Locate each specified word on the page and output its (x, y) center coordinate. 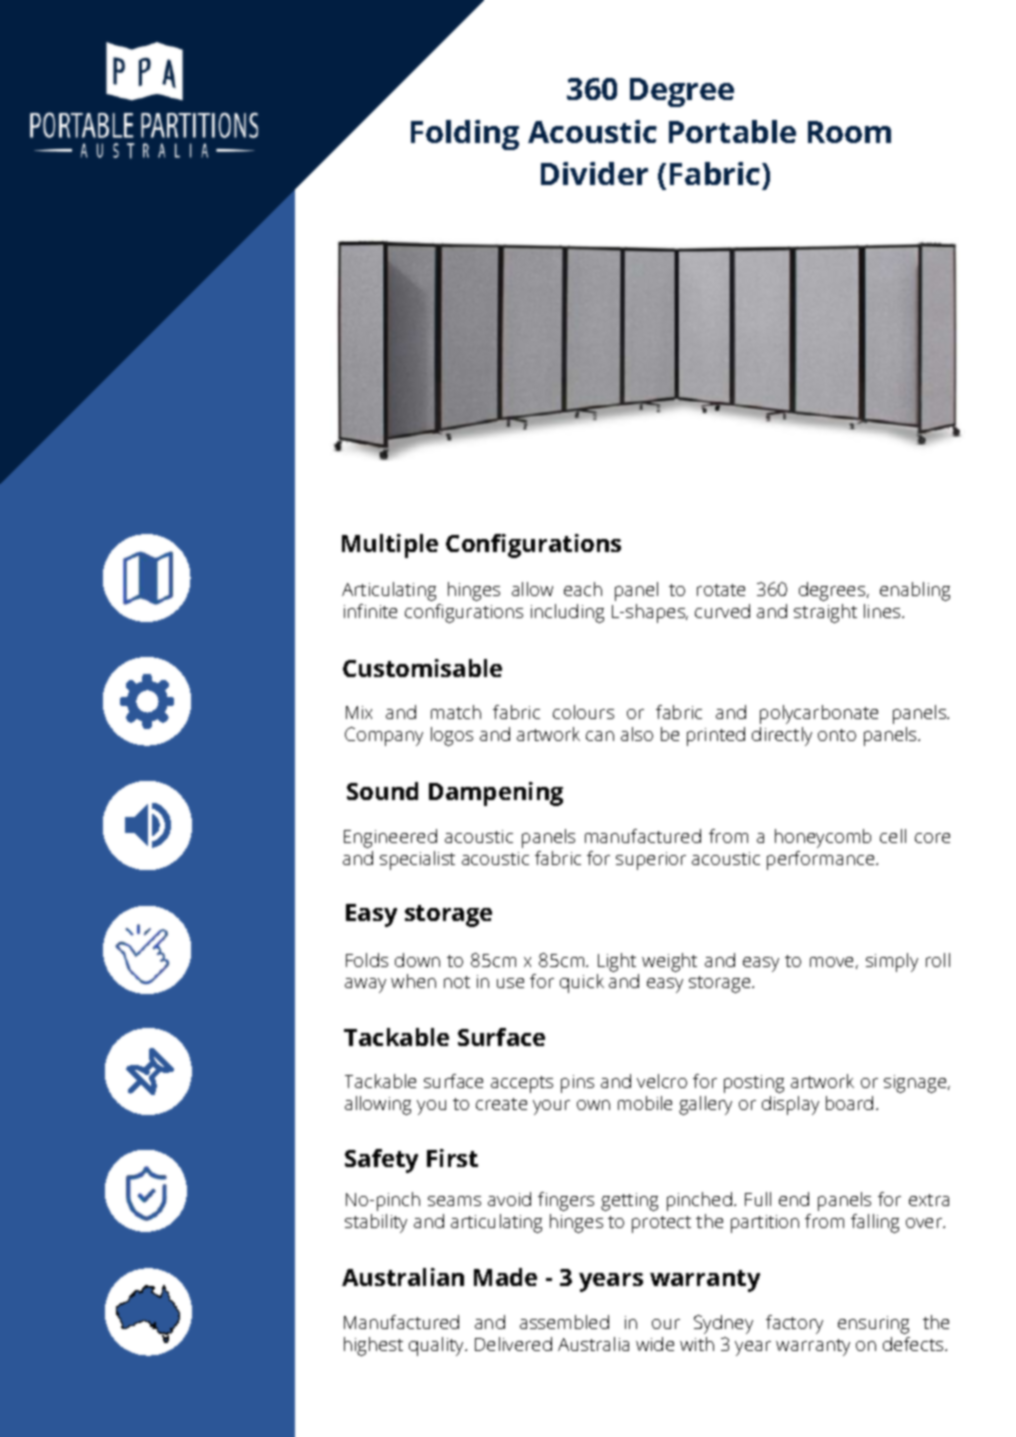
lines (883, 611)
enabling (915, 591)
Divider (594, 173)
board (849, 1103)
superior (651, 861)
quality (438, 1346)
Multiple (390, 546)
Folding (465, 135)
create (501, 1104)
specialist (417, 860)
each (583, 589)
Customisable (422, 668)
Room (849, 132)
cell (893, 836)
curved (722, 611)
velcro (662, 1081)
